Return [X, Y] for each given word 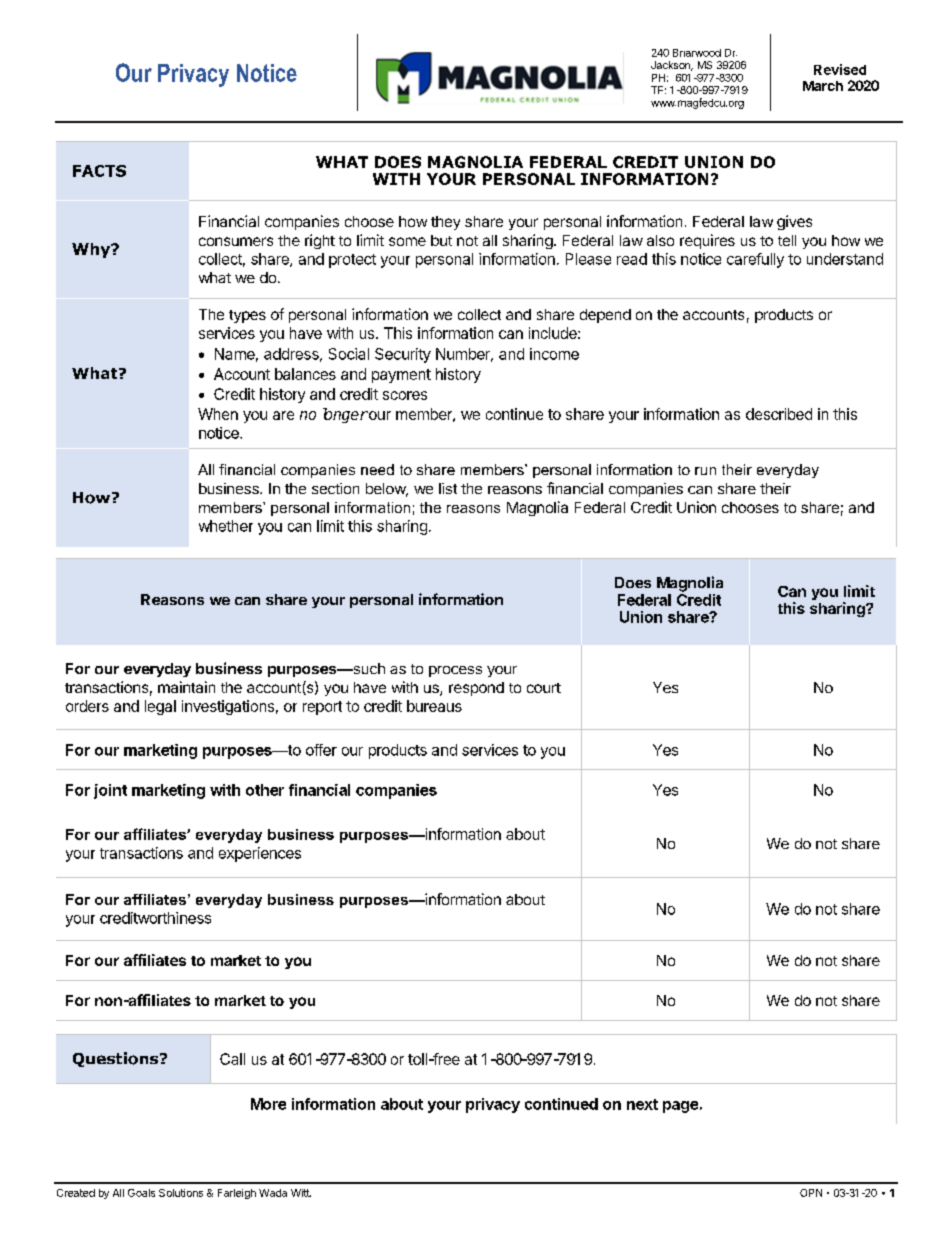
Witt [301, 1193]
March [823, 86]
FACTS [99, 171]
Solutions [181, 1193]
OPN [811, 1193]
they [445, 223]
